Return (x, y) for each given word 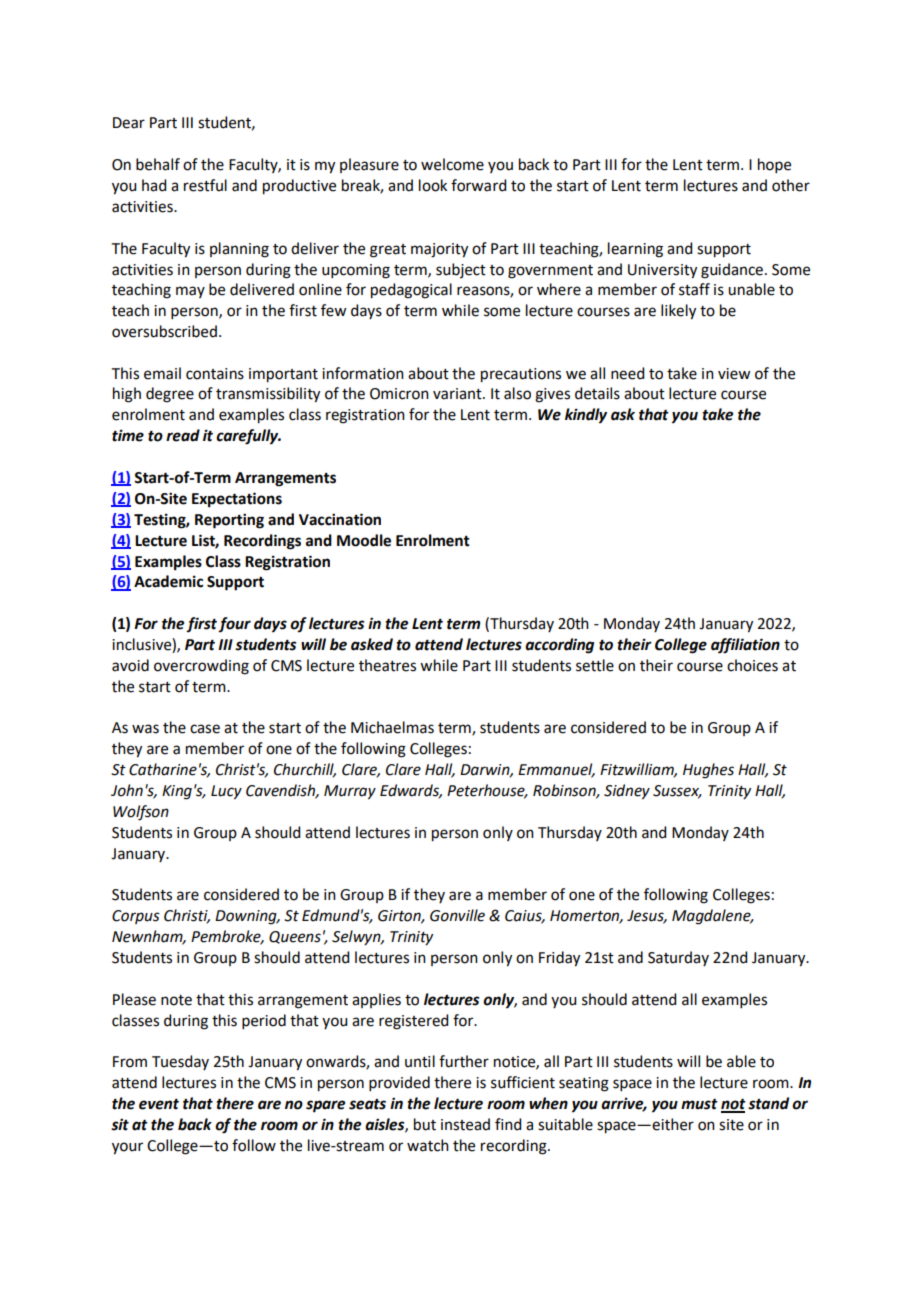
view (734, 374)
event (159, 1104)
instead (465, 1124)
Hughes (708, 771)
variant (458, 394)
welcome (452, 164)
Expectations (237, 500)
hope (774, 165)
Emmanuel (556, 770)
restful (205, 185)
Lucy (226, 792)
